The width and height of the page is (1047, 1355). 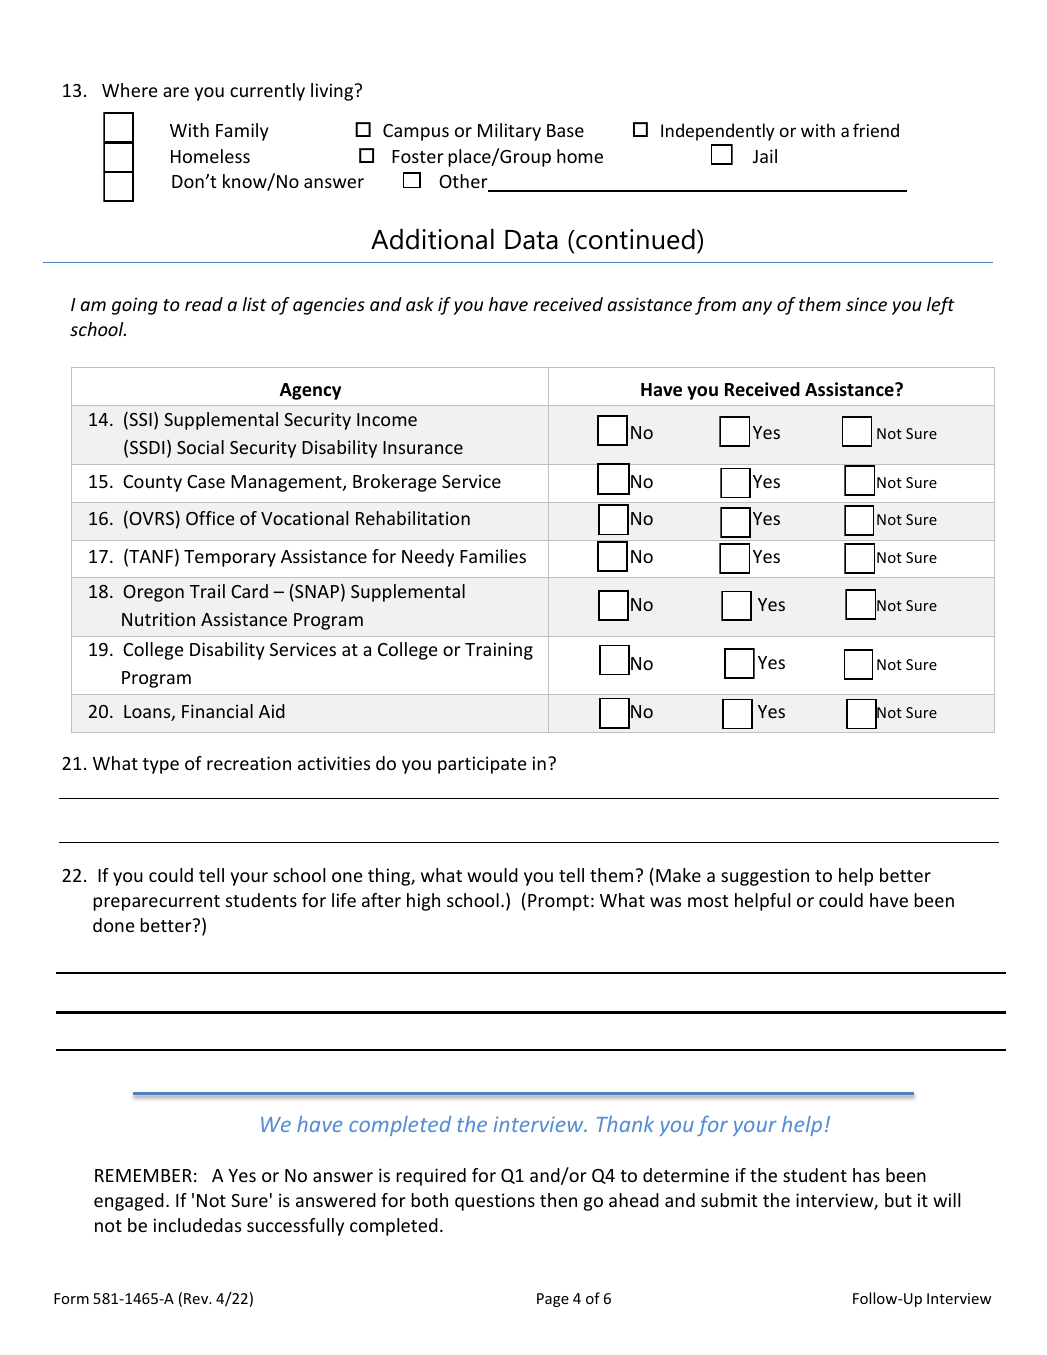 I want to click on but, so click(x=898, y=1200).
